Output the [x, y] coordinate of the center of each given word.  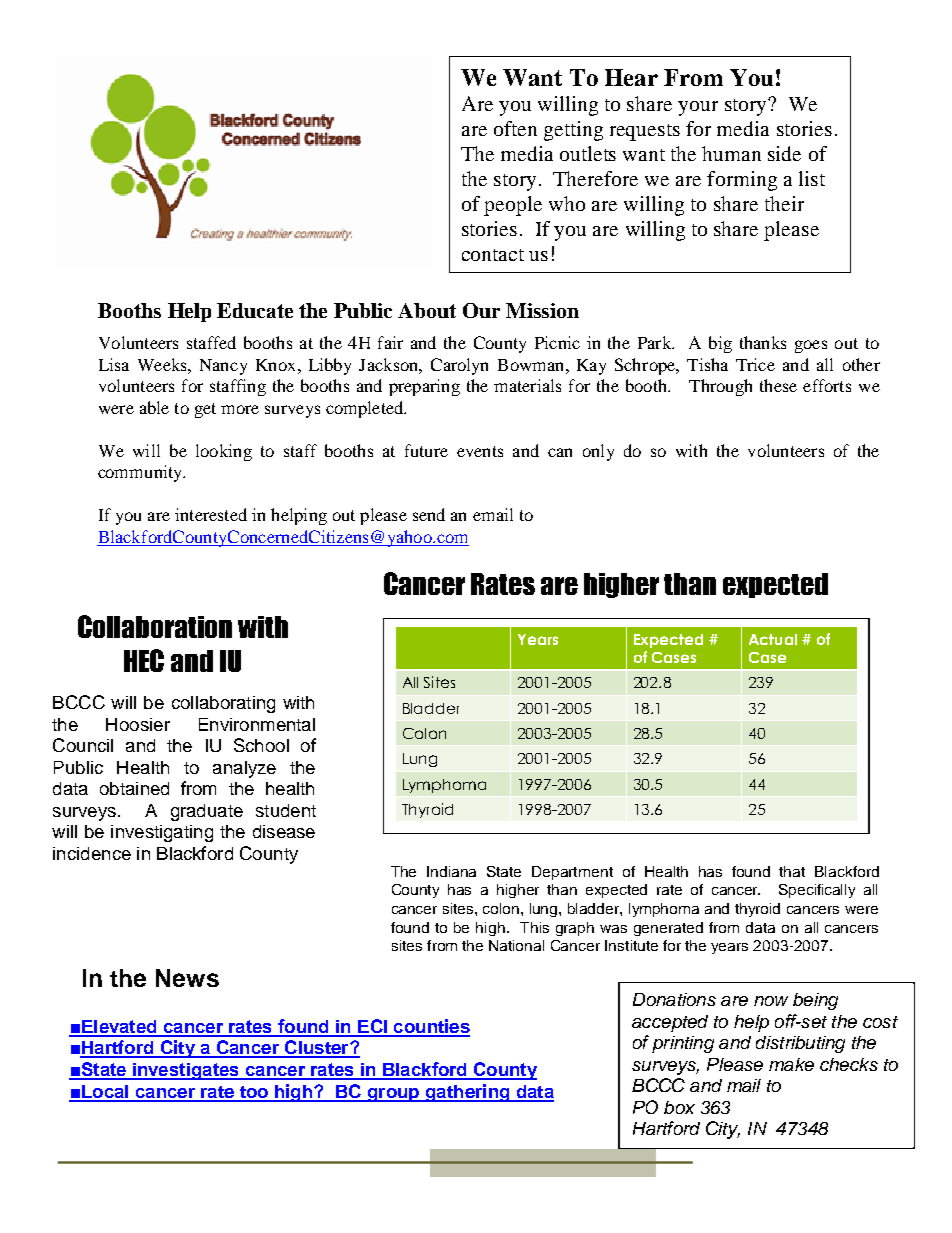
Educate [255, 310]
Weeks [163, 364]
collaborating [223, 704]
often [515, 128]
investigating [162, 833]
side [784, 153]
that [792, 871]
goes [811, 346]
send [429, 514]
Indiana [451, 871]
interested [211, 514]
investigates [186, 1071]
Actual [773, 639]
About [427, 310]
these [778, 385]
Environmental [257, 724]
